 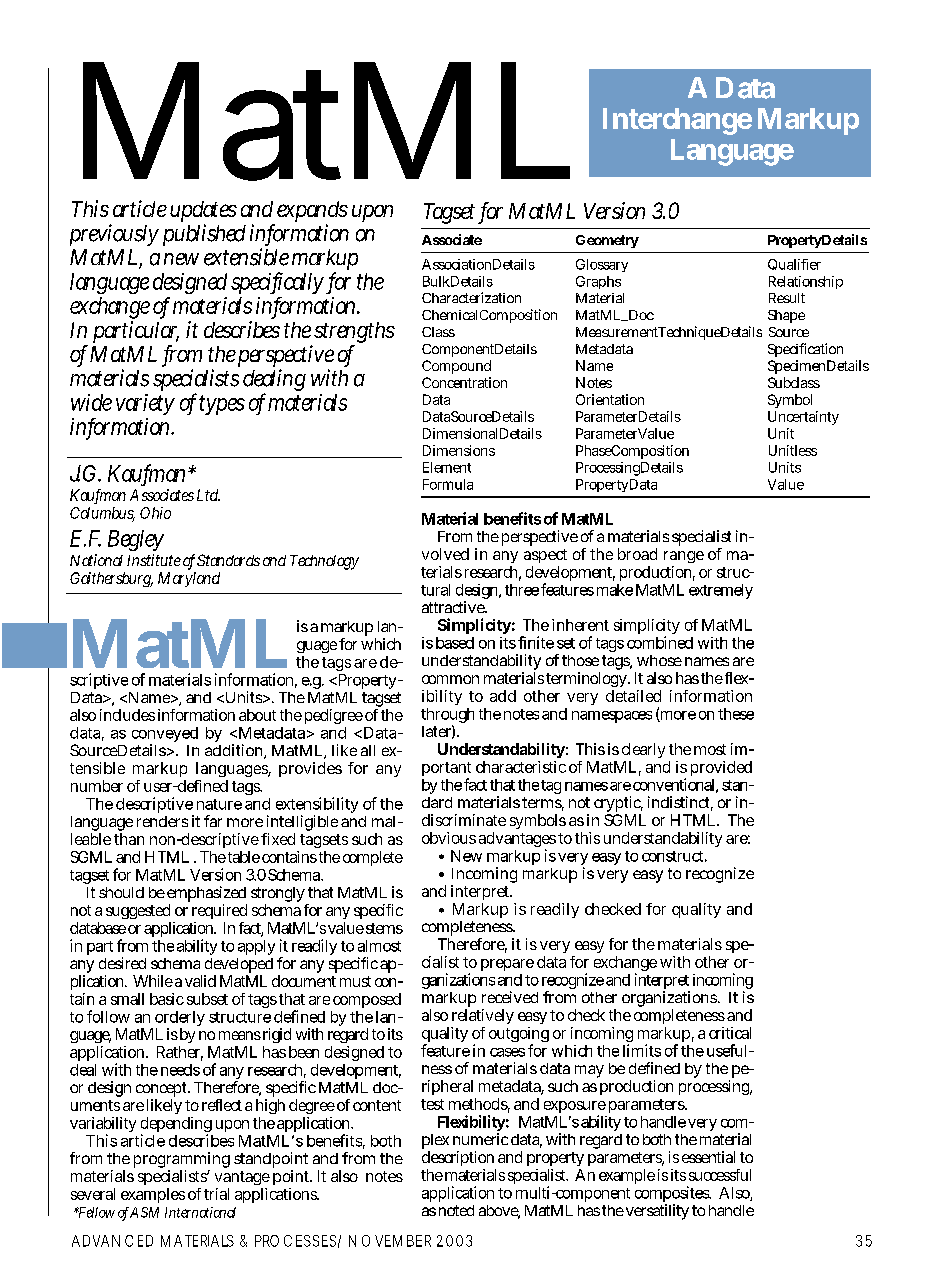 I want to click on trial, so click(x=216, y=1194).
